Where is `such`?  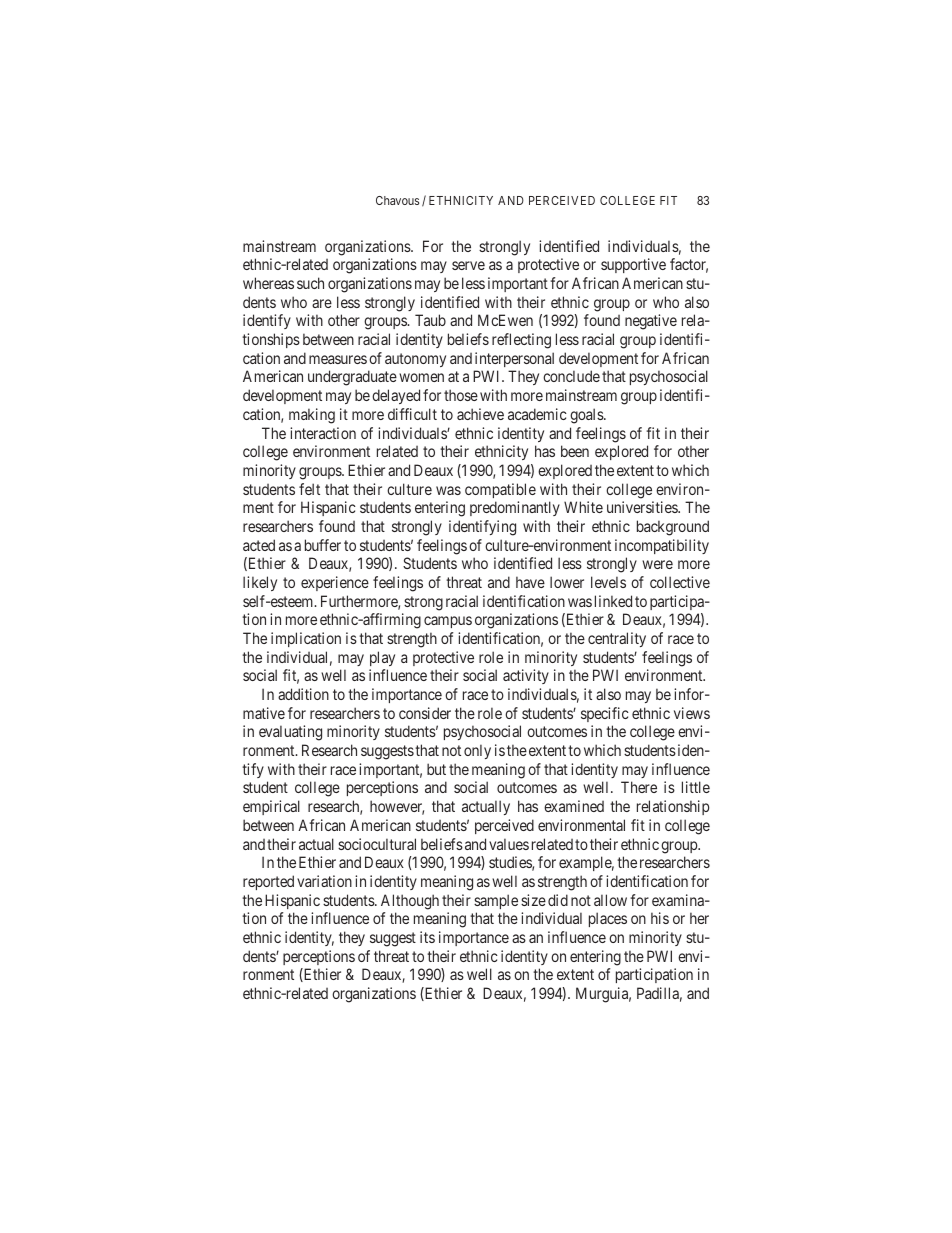
such is located at coordinates (310, 283).
